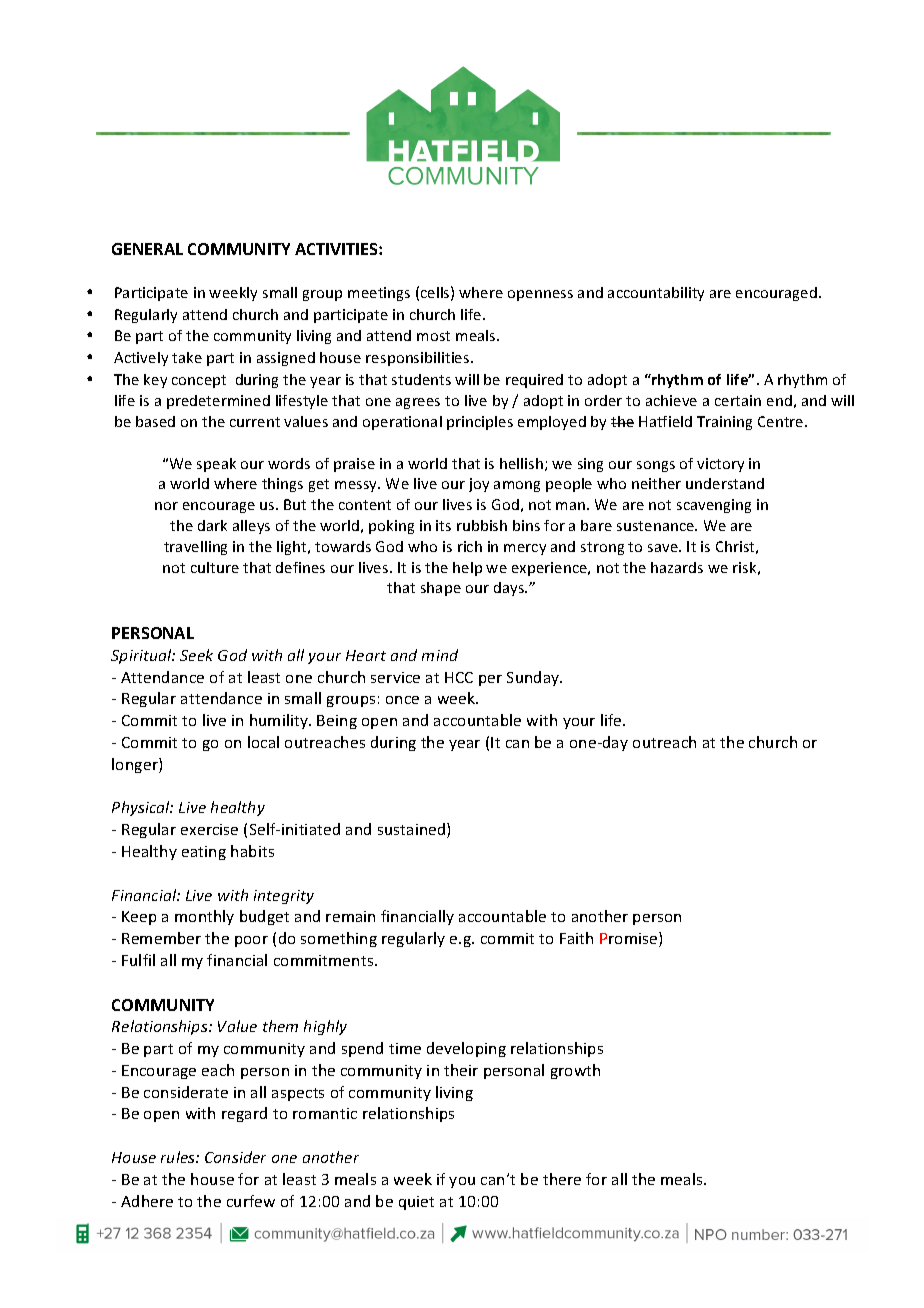 The image size is (924, 1308). What do you see at coordinates (534, 678) in the screenshot?
I see `Sunday` at bounding box center [534, 678].
